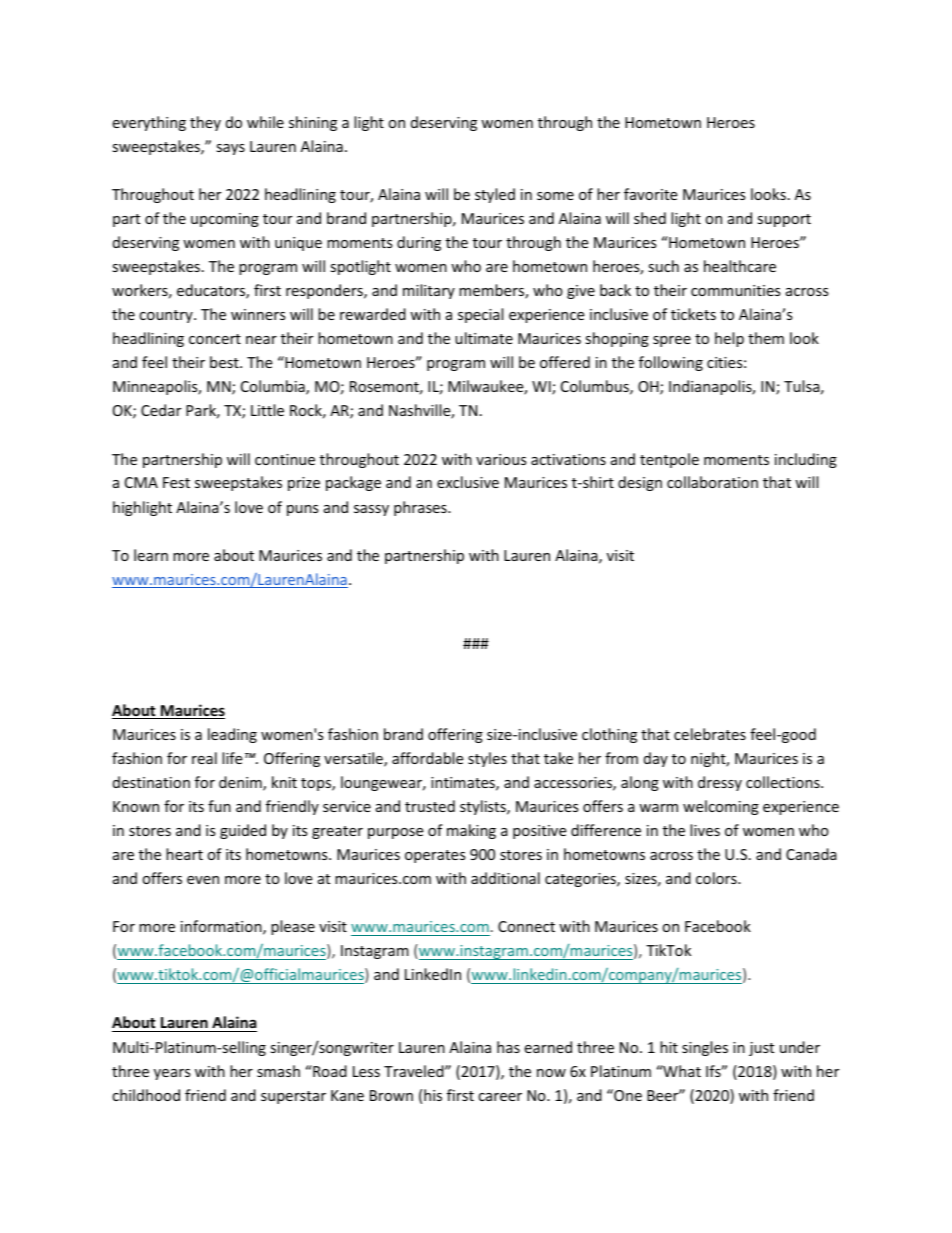  Describe the element at coordinates (712, 482) in the screenshot. I see `collaboration` at that location.
